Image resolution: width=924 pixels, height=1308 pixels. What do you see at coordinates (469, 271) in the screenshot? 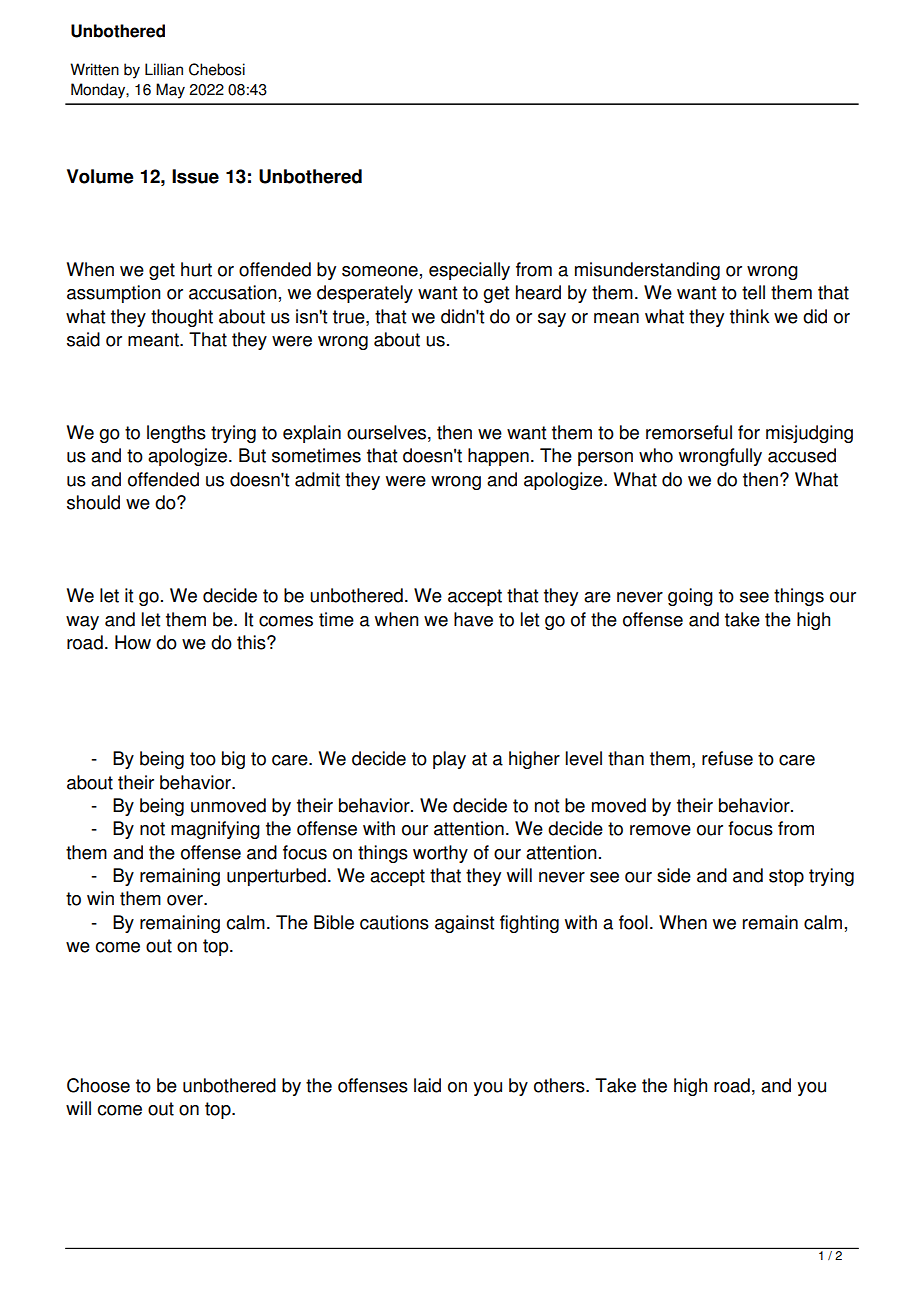
I see `especially` at bounding box center [469, 271].
